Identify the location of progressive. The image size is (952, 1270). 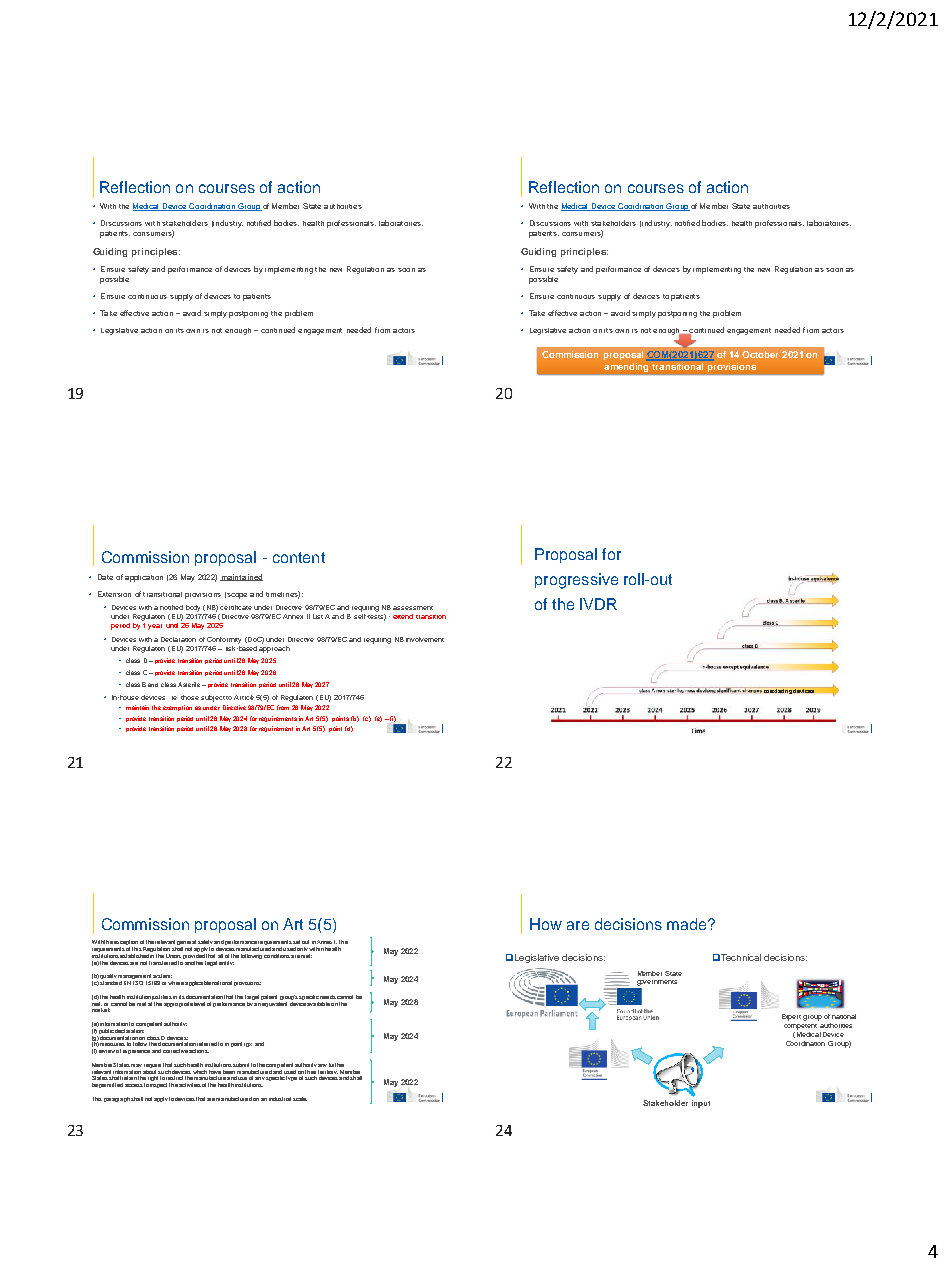
(576, 581).
